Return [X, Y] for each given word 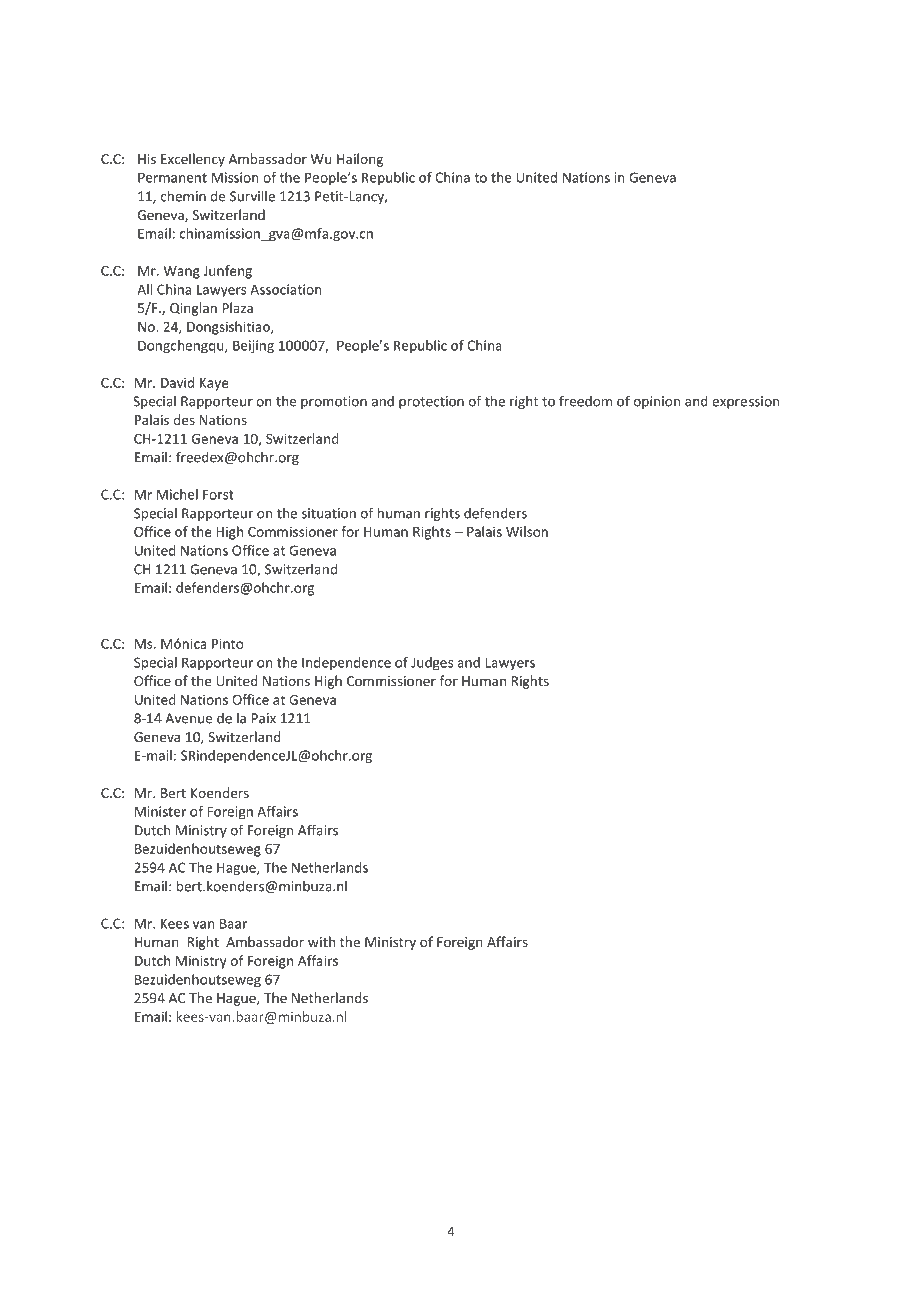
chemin [183, 196]
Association [286, 289]
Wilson [527, 531]
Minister [160, 811]
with [321, 941]
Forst [218, 494]
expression [745, 402]
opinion [657, 402]
